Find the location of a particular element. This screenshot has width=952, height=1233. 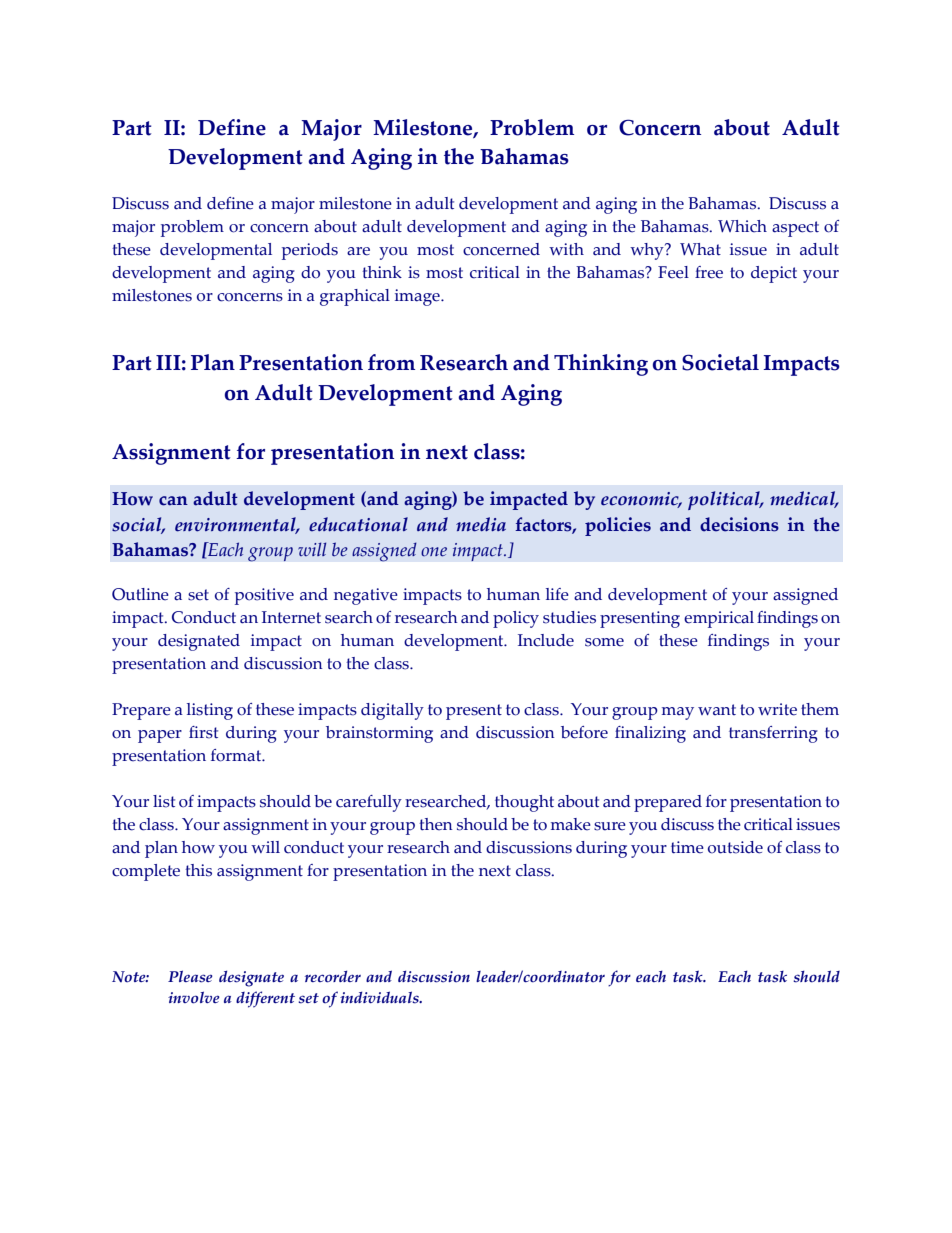

Please is located at coordinates (190, 976).
